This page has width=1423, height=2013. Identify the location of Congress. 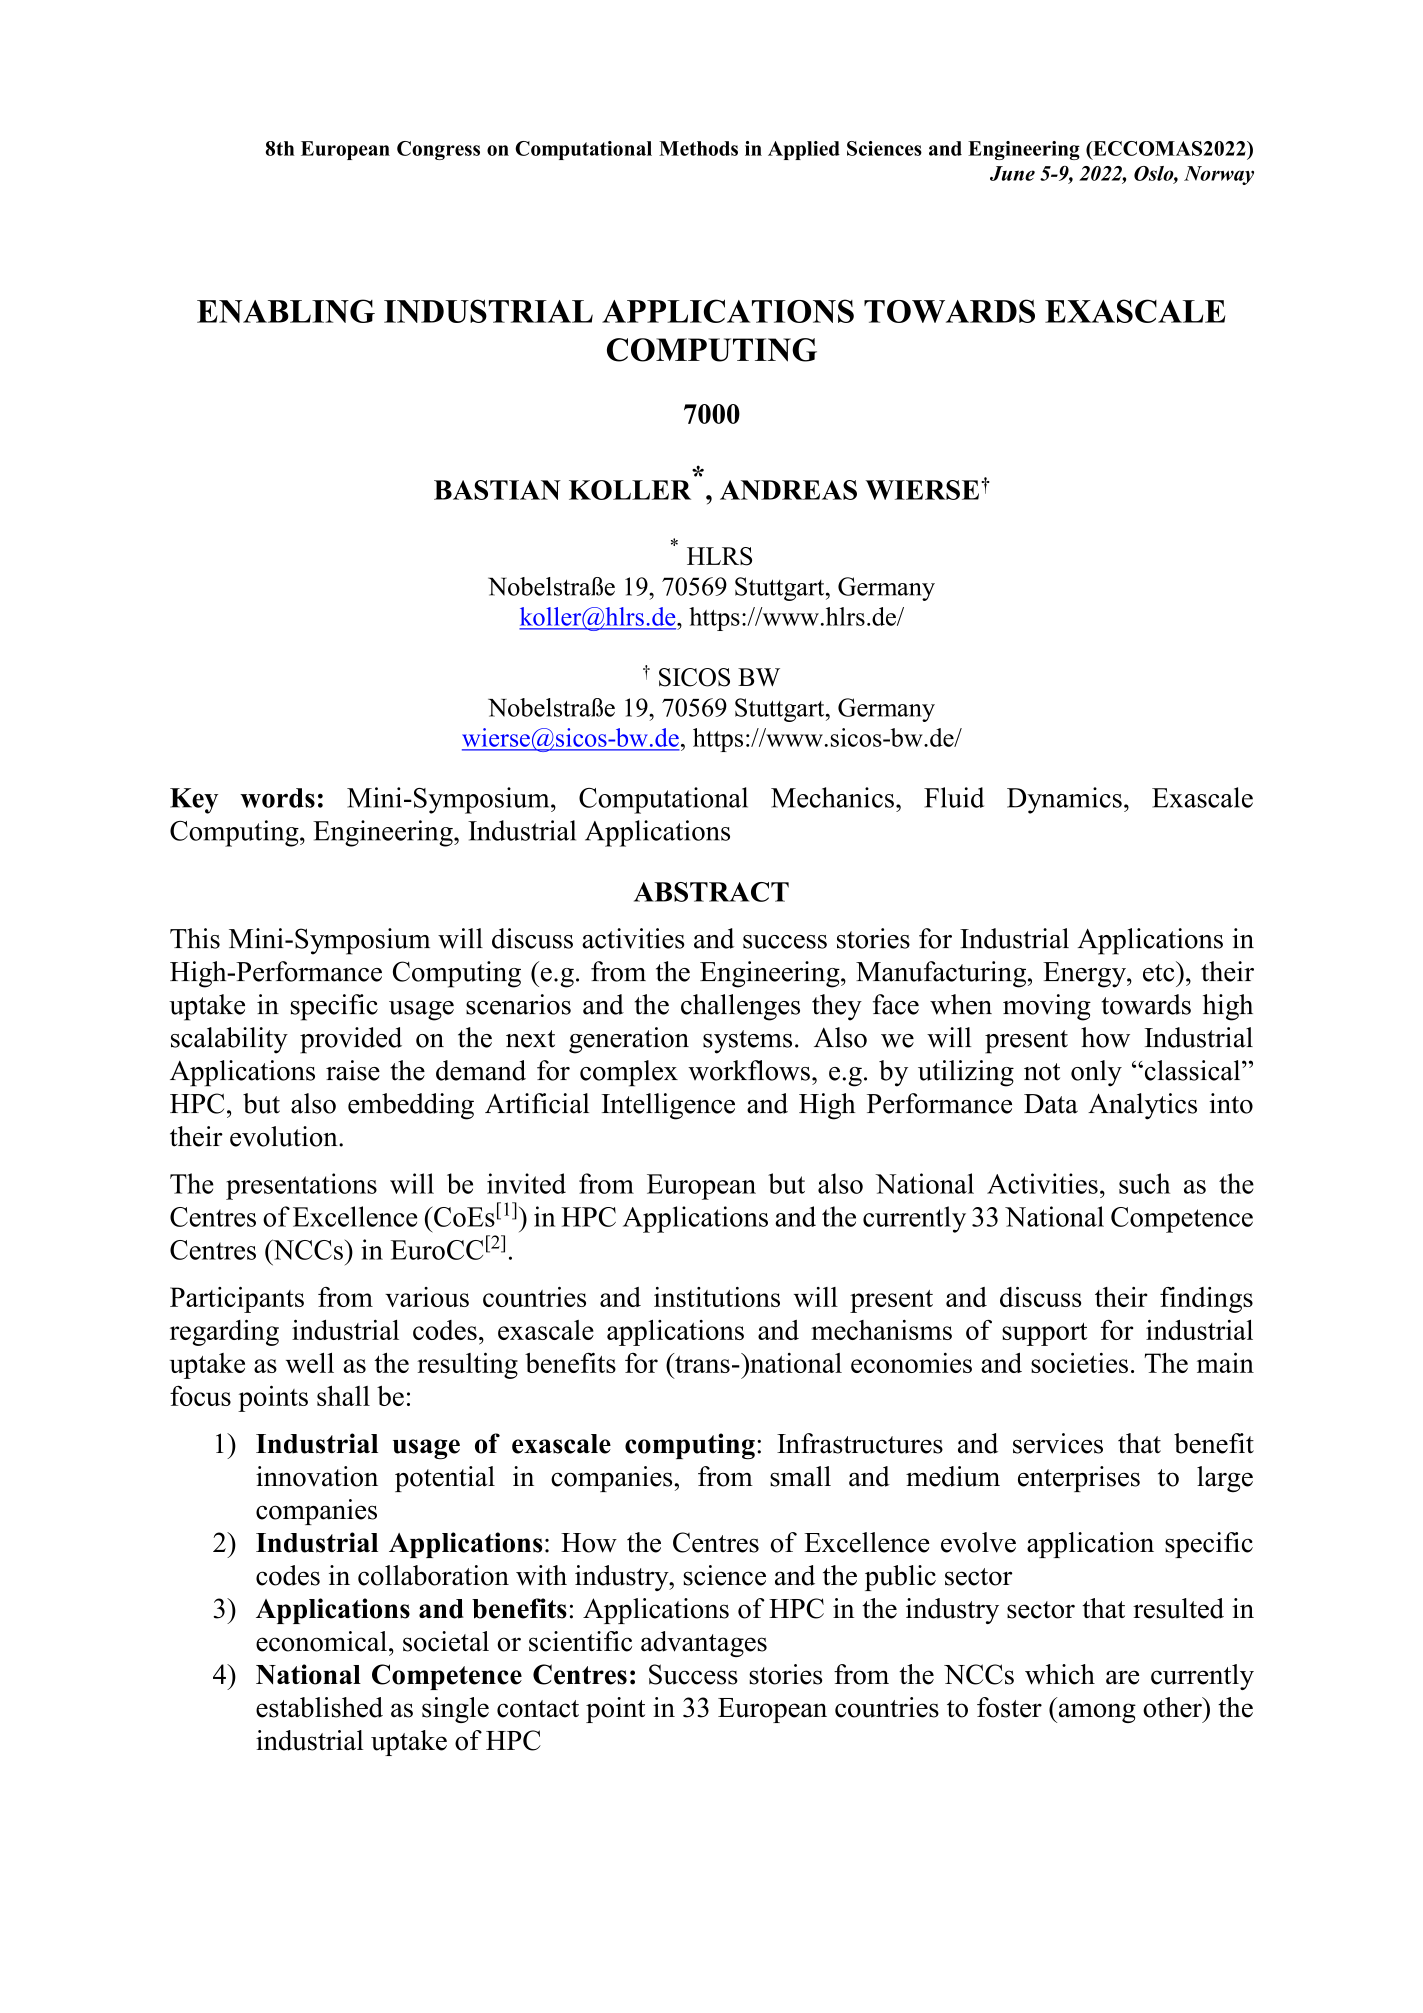
(438, 150).
